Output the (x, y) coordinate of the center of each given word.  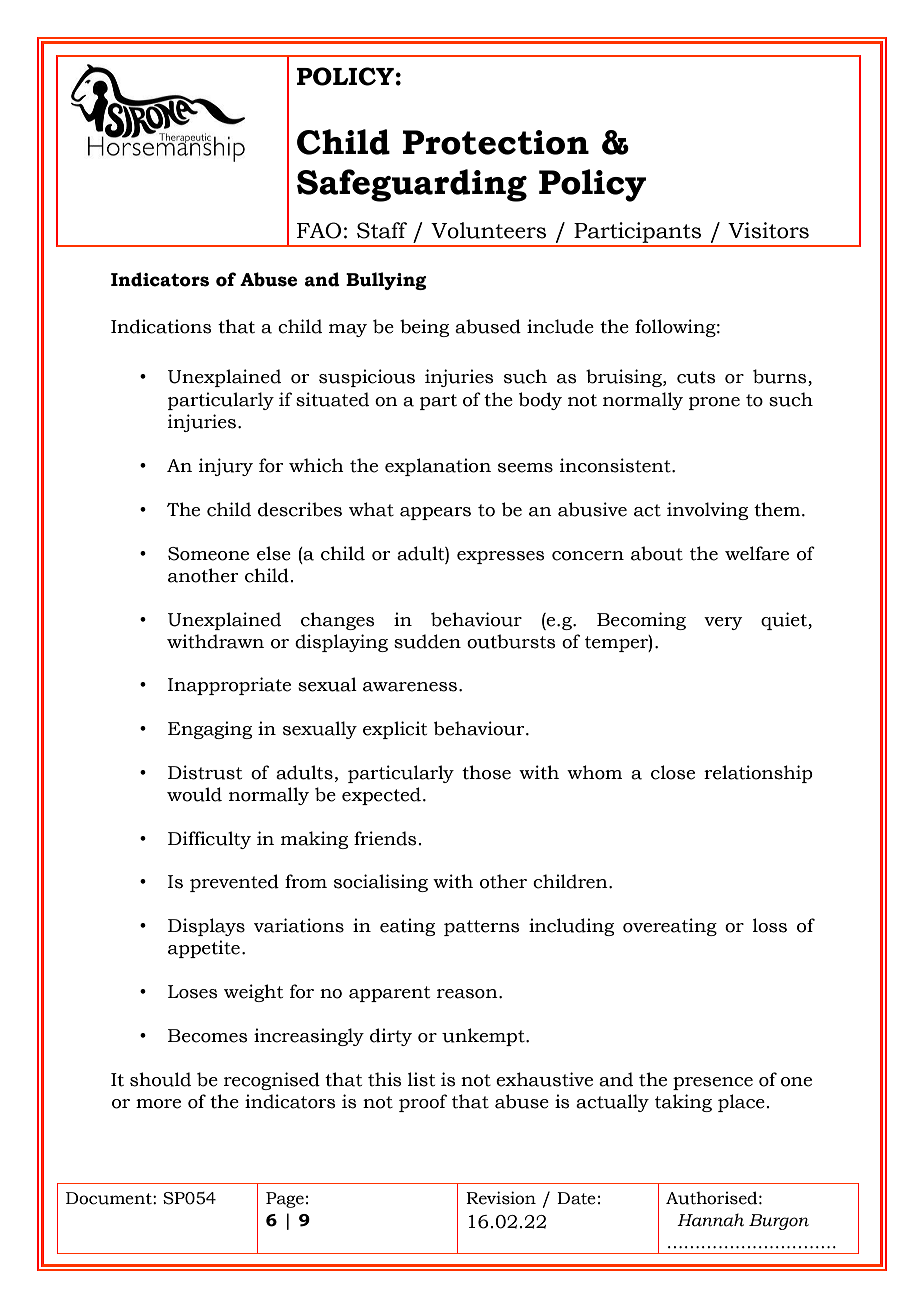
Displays (206, 927)
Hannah (710, 1220)
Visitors (768, 230)
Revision (501, 1198)
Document (110, 1198)
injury (226, 467)
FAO (319, 230)
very (723, 623)
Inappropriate (229, 686)
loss (770, 925)
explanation (438, 467)
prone (714, 403)
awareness (410, 687)
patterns (482, 928)
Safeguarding (412, 185)
